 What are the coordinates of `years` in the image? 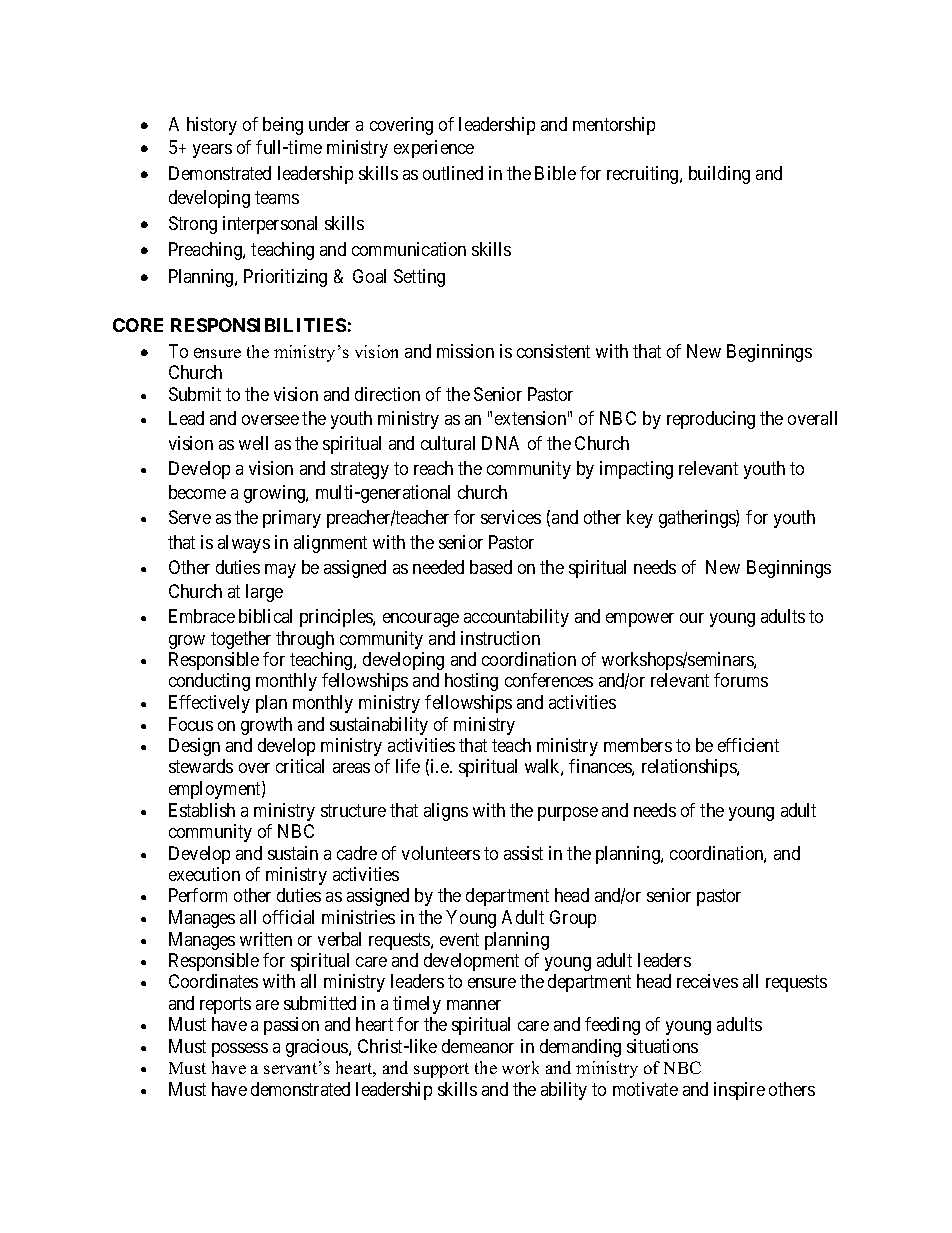 It's located at (212, 151).
